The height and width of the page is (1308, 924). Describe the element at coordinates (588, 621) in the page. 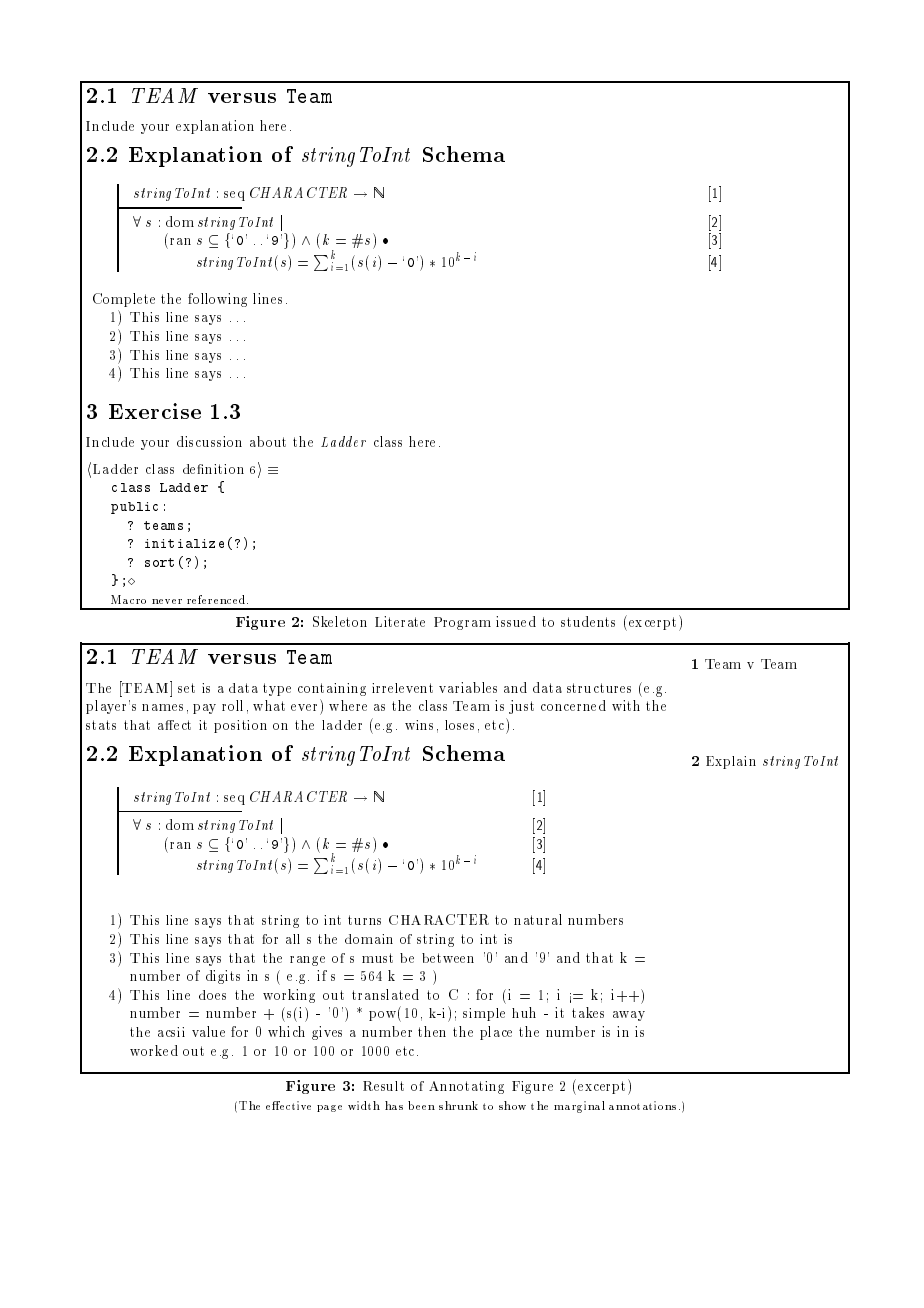

I see `students` at that location.
